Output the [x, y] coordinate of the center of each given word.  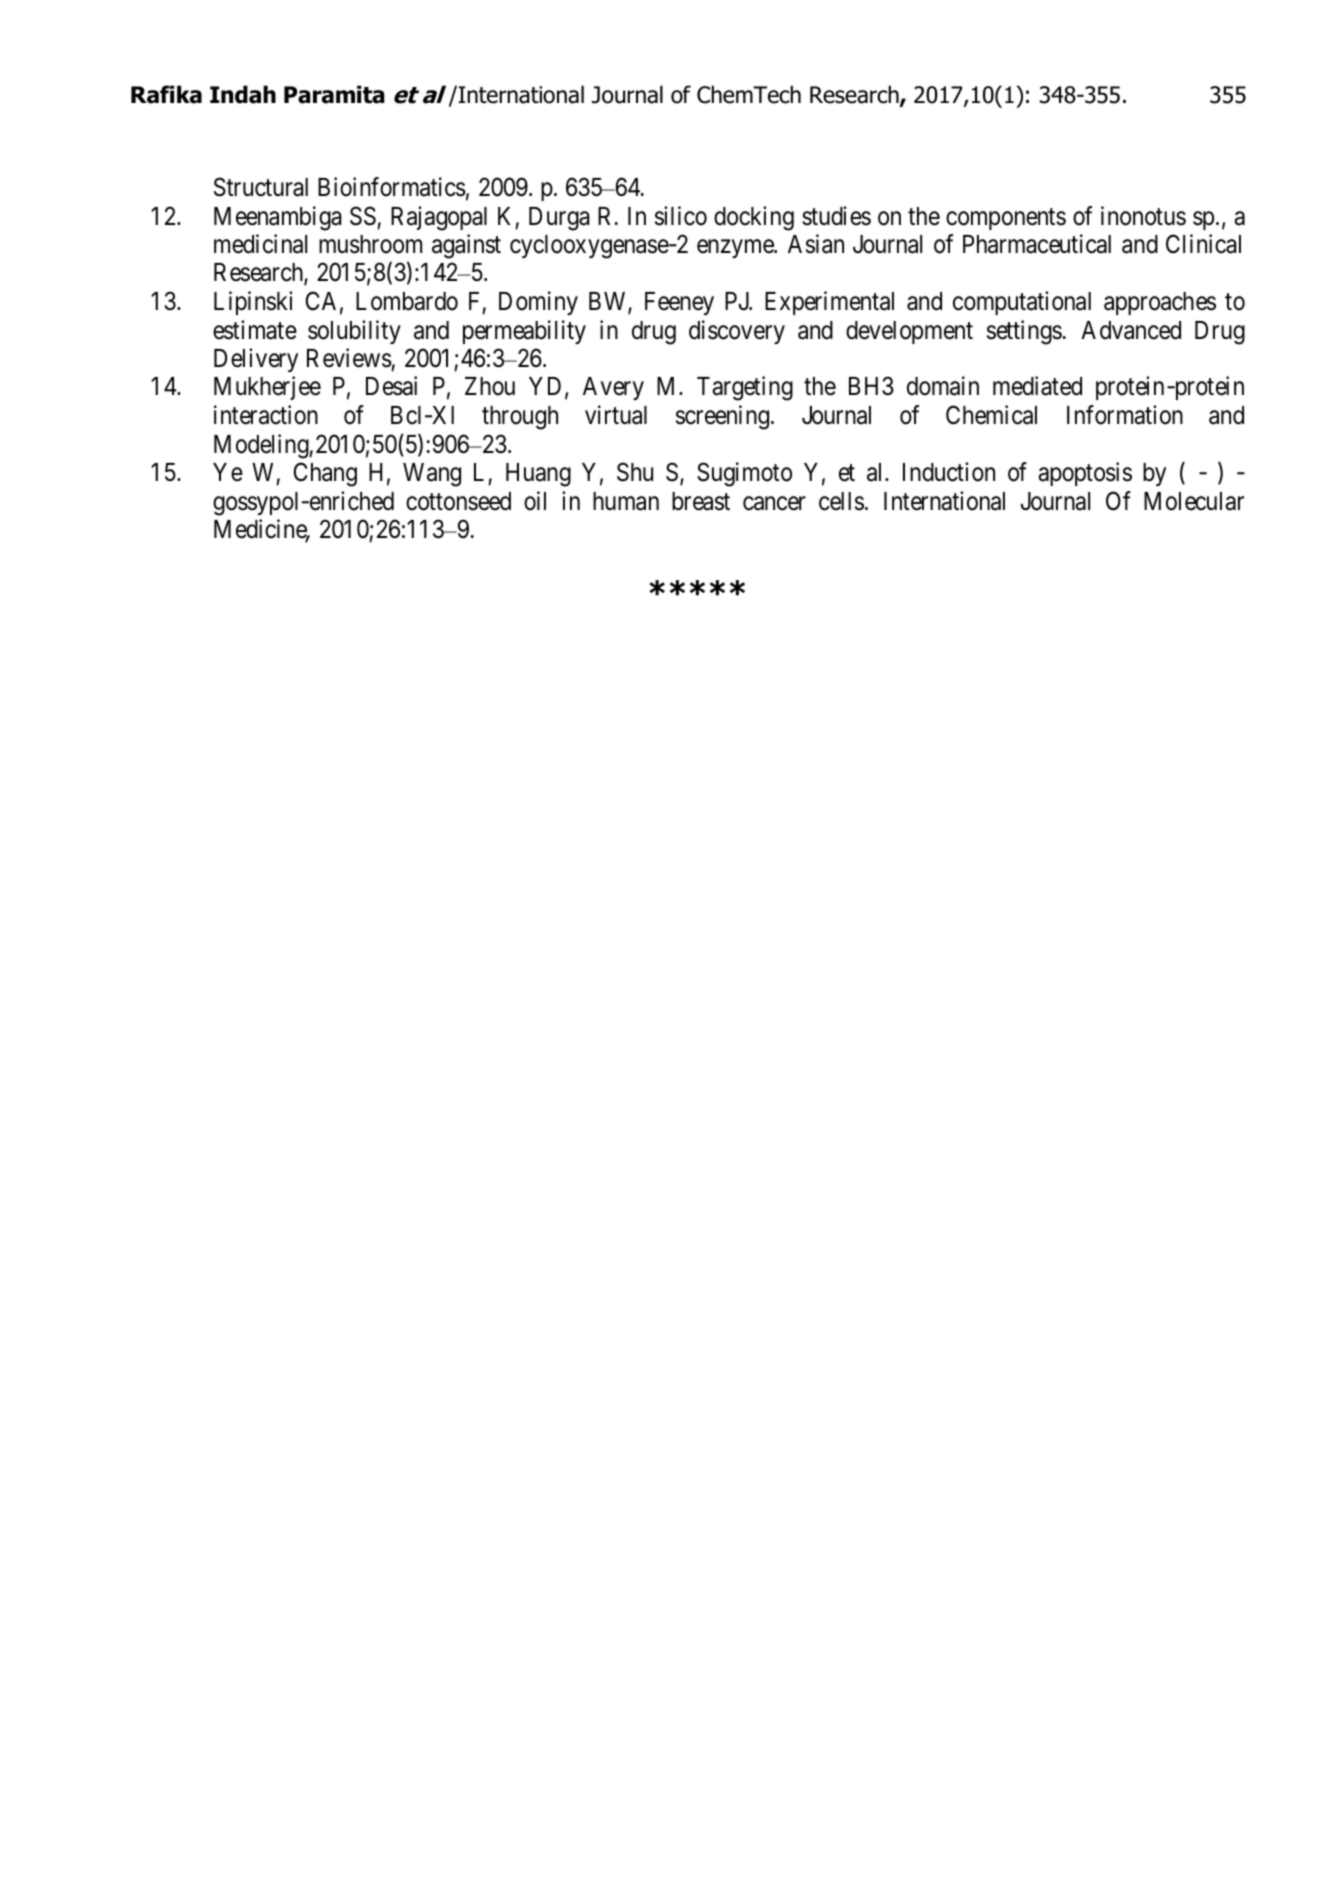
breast [701, 501]
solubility [354, 332]
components [1006, 219]
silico [681, 216]
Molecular [1194, 501]
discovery [737, 332]
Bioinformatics [392, 187]
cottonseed [458, 501]
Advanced [1131, 330]
